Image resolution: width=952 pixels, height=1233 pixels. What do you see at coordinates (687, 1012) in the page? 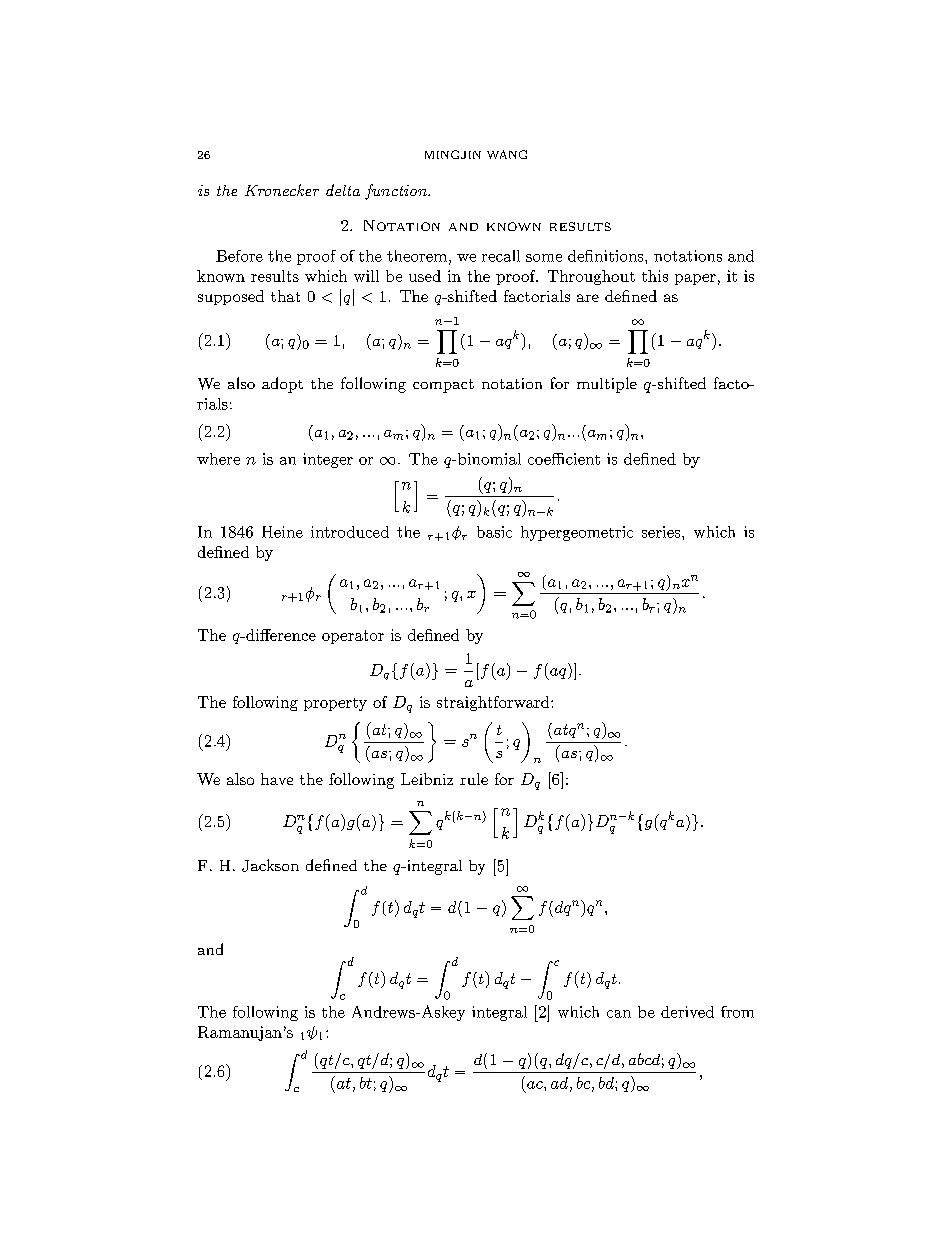
I see `derived` at bounding box center [687, 1012].
